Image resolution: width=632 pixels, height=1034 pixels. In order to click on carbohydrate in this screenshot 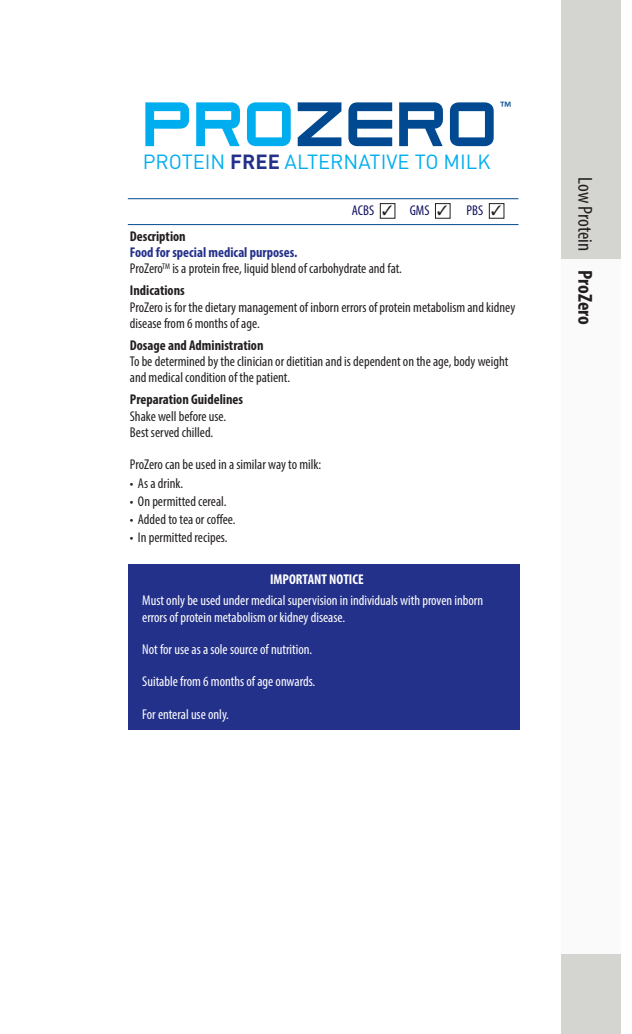, I will do `click(337, 269)`.
